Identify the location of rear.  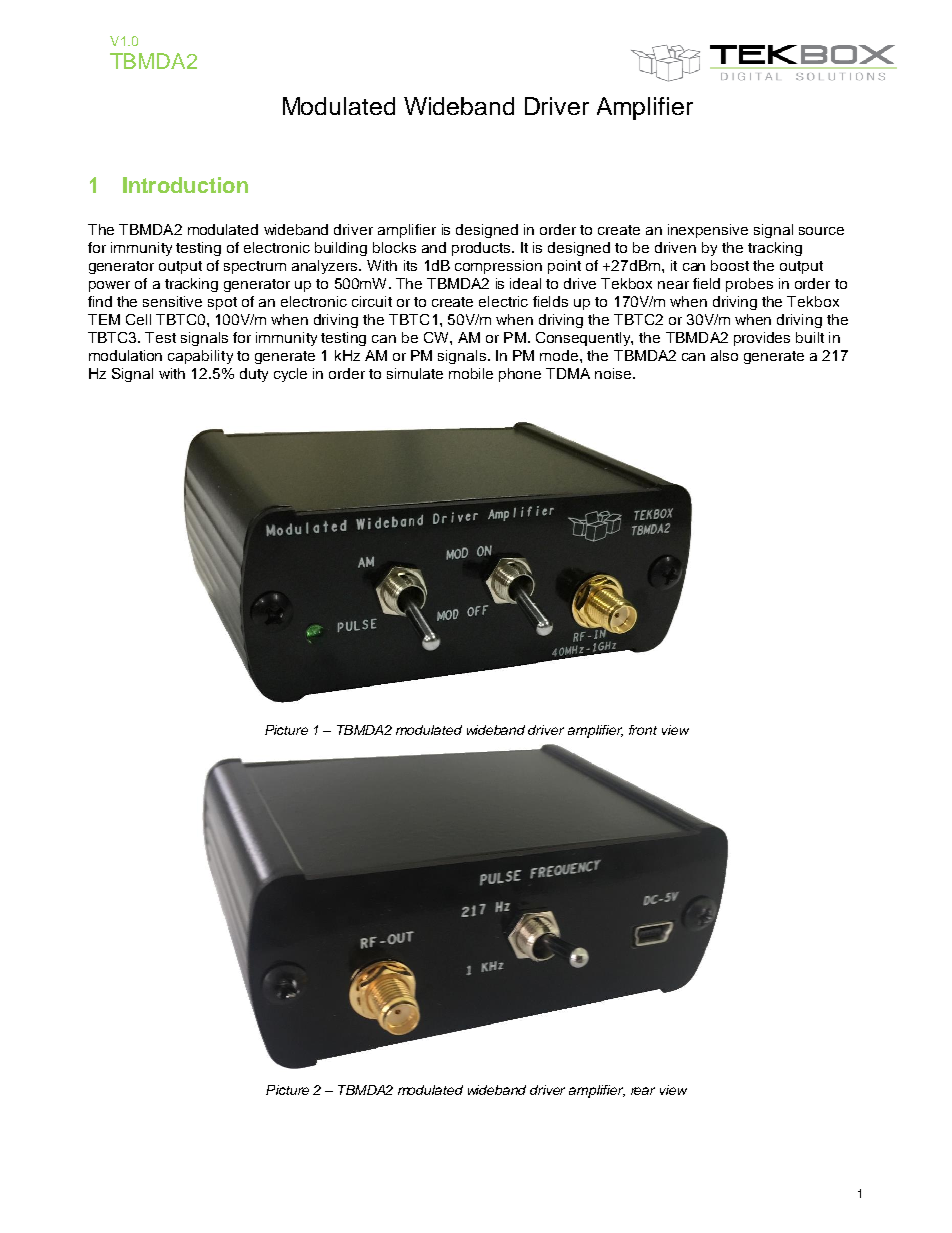
(643, 1091).
